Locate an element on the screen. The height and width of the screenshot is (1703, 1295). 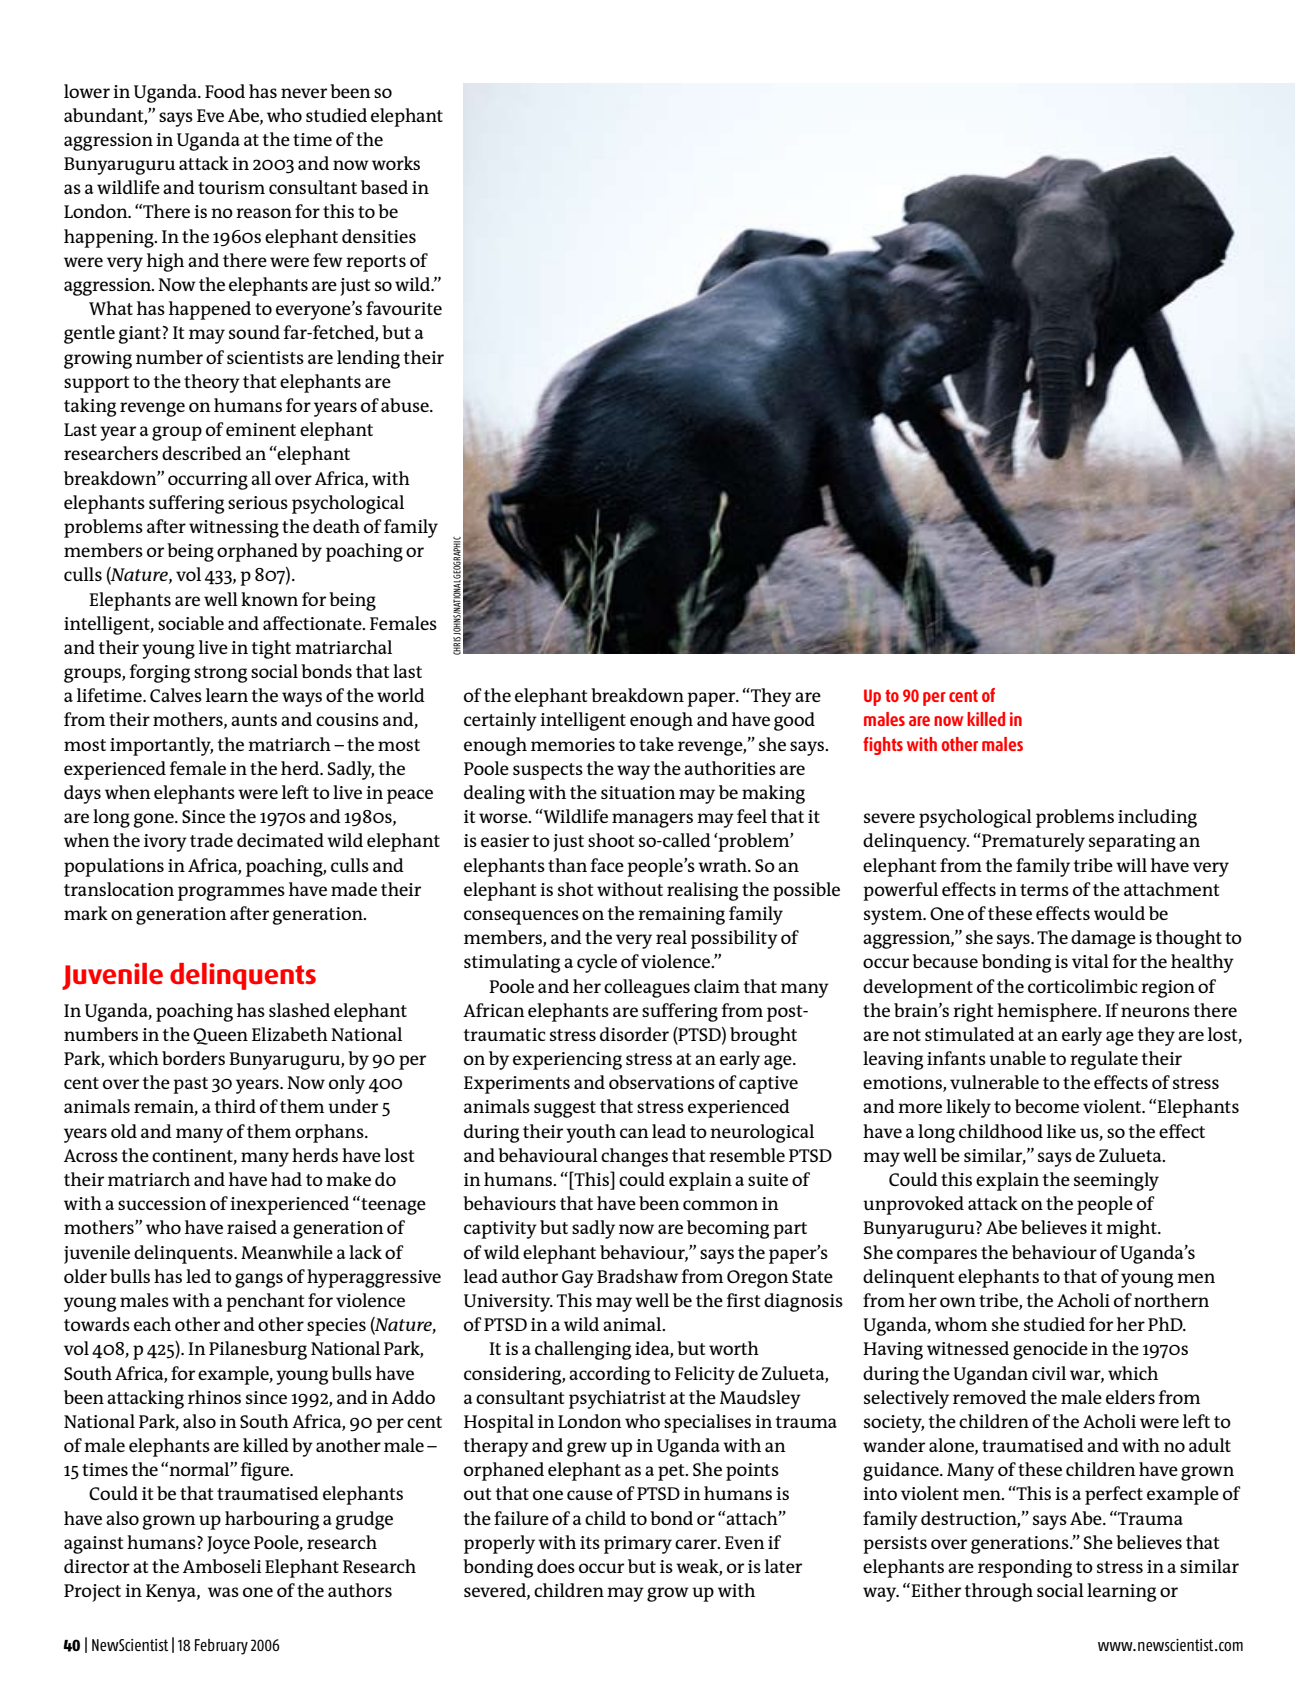
trade is located at coordinates (211, 840).
